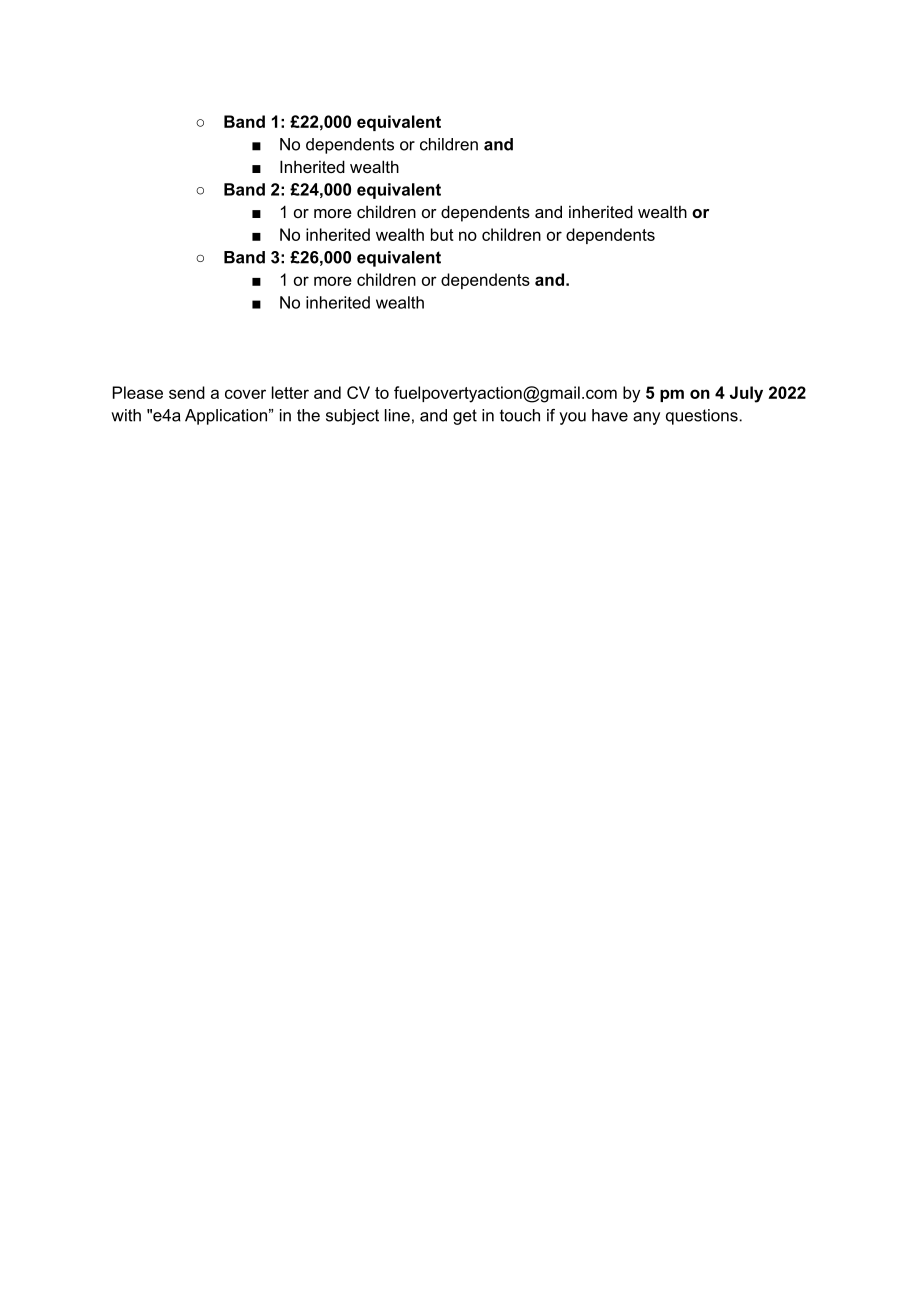 The image size is (924, 1307). I want to click on July, so click(746, 394).
